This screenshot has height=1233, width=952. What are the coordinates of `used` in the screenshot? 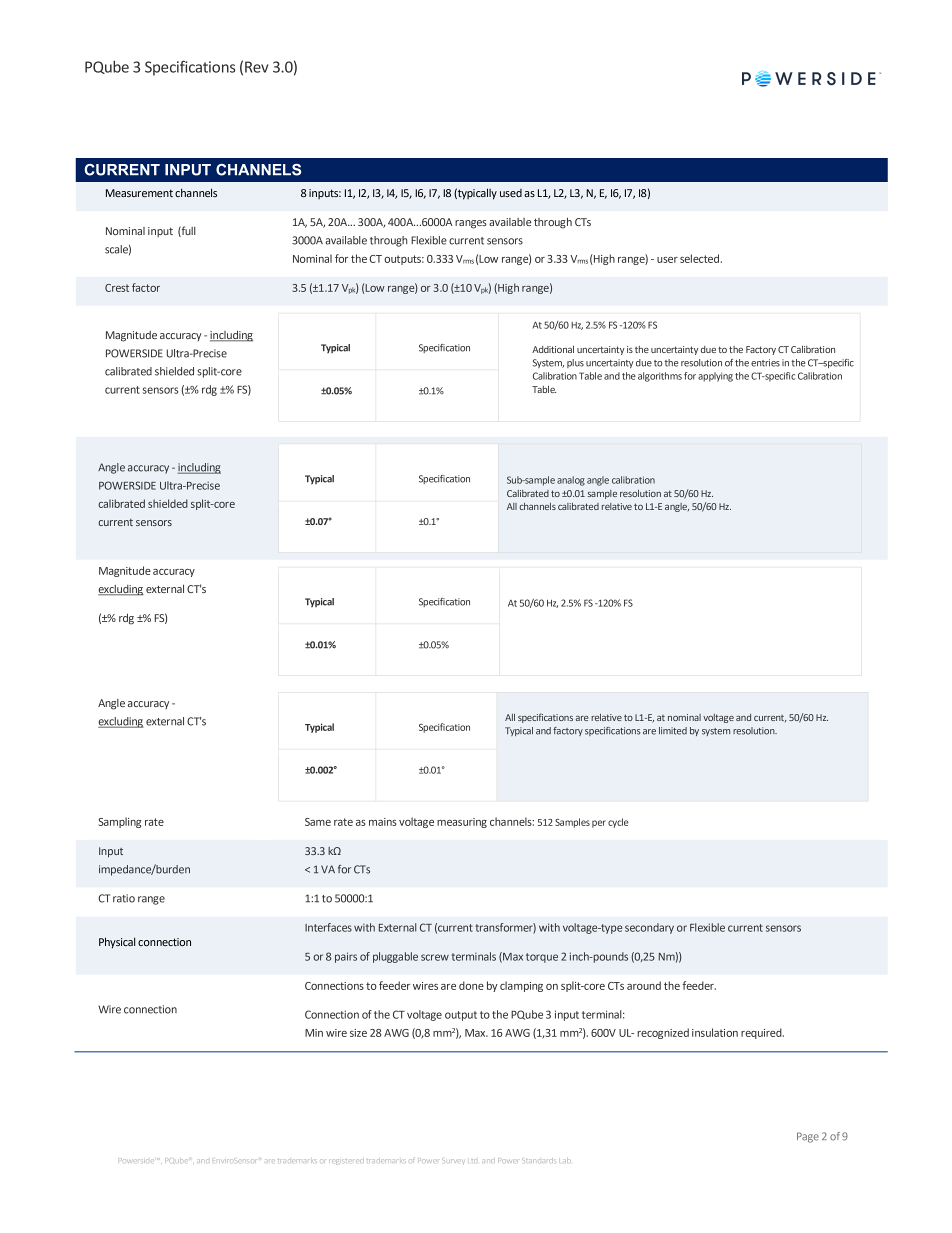 It's located at (511, 193).
